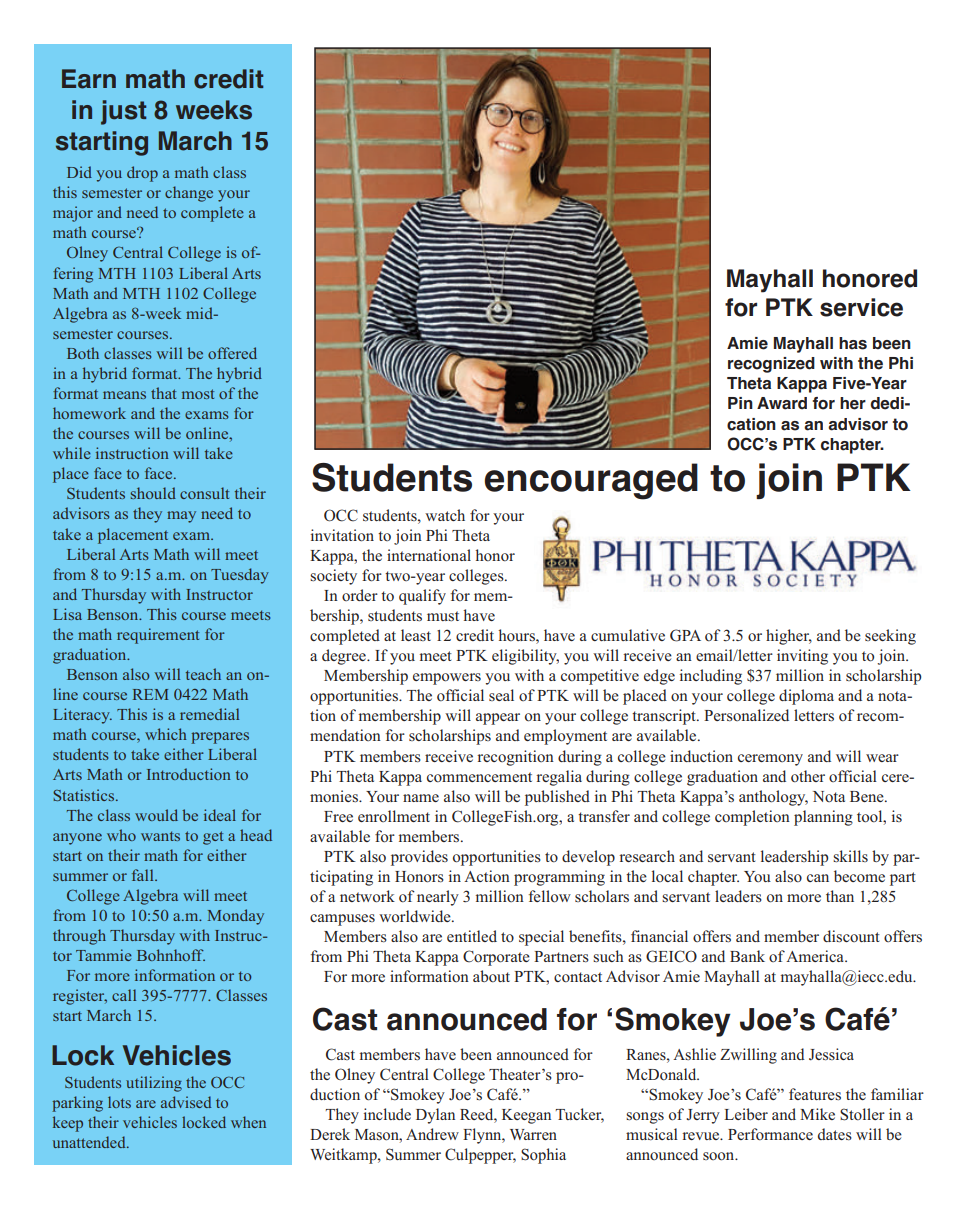 This screenshot has height=1232, width=958. I want to click on Keegan, so click(526, 1116).
